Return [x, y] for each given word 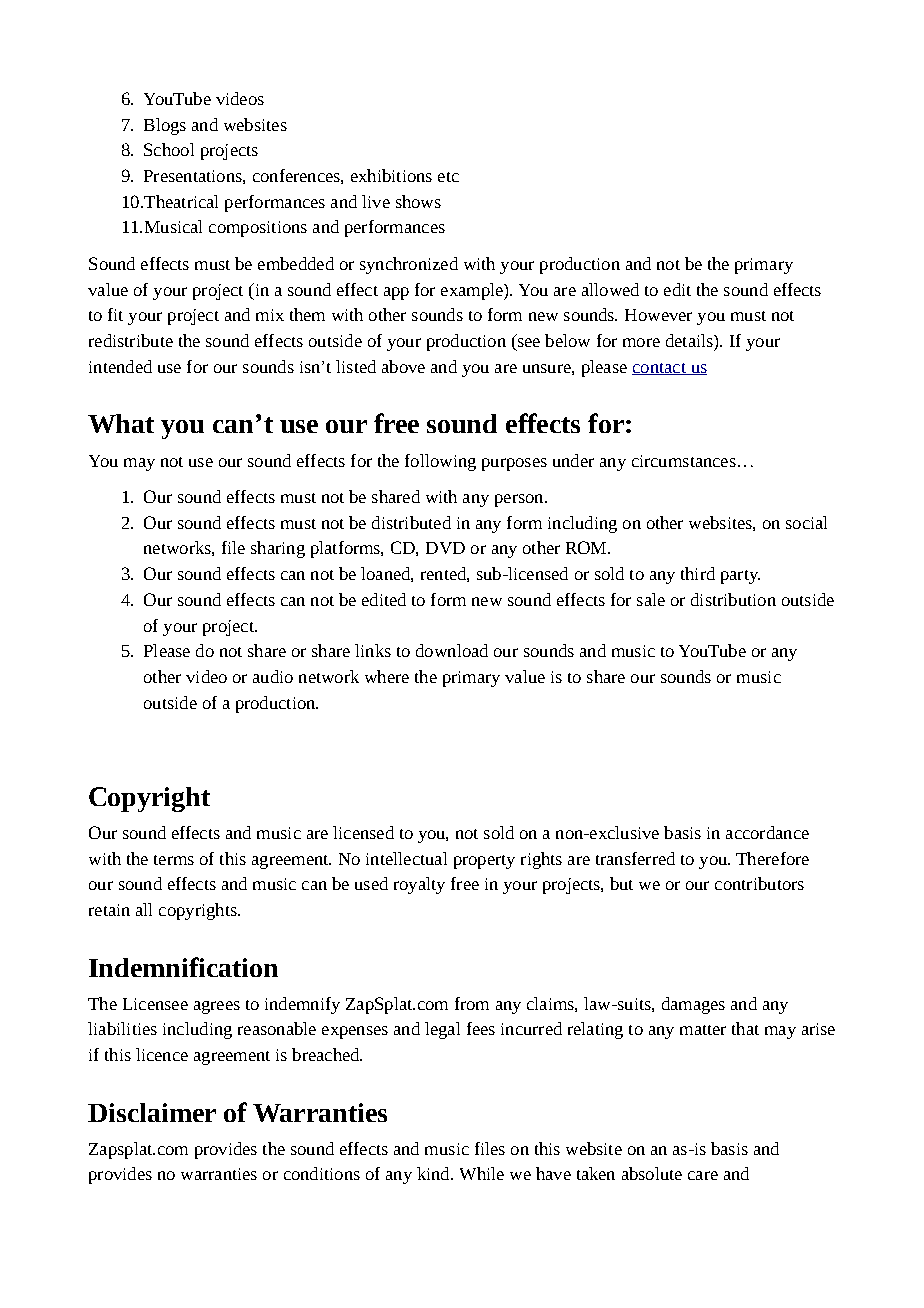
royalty [419, 885]
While [482, 1173]
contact [660, 369]
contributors [759, 883]
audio [273, 676]
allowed [610, 289]
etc [448, 177]
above [403, 366]
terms [174, 860]
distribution [733, 599]
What [121, 423]
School [169, 149]
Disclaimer [152, 1112]
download [452, 650]
